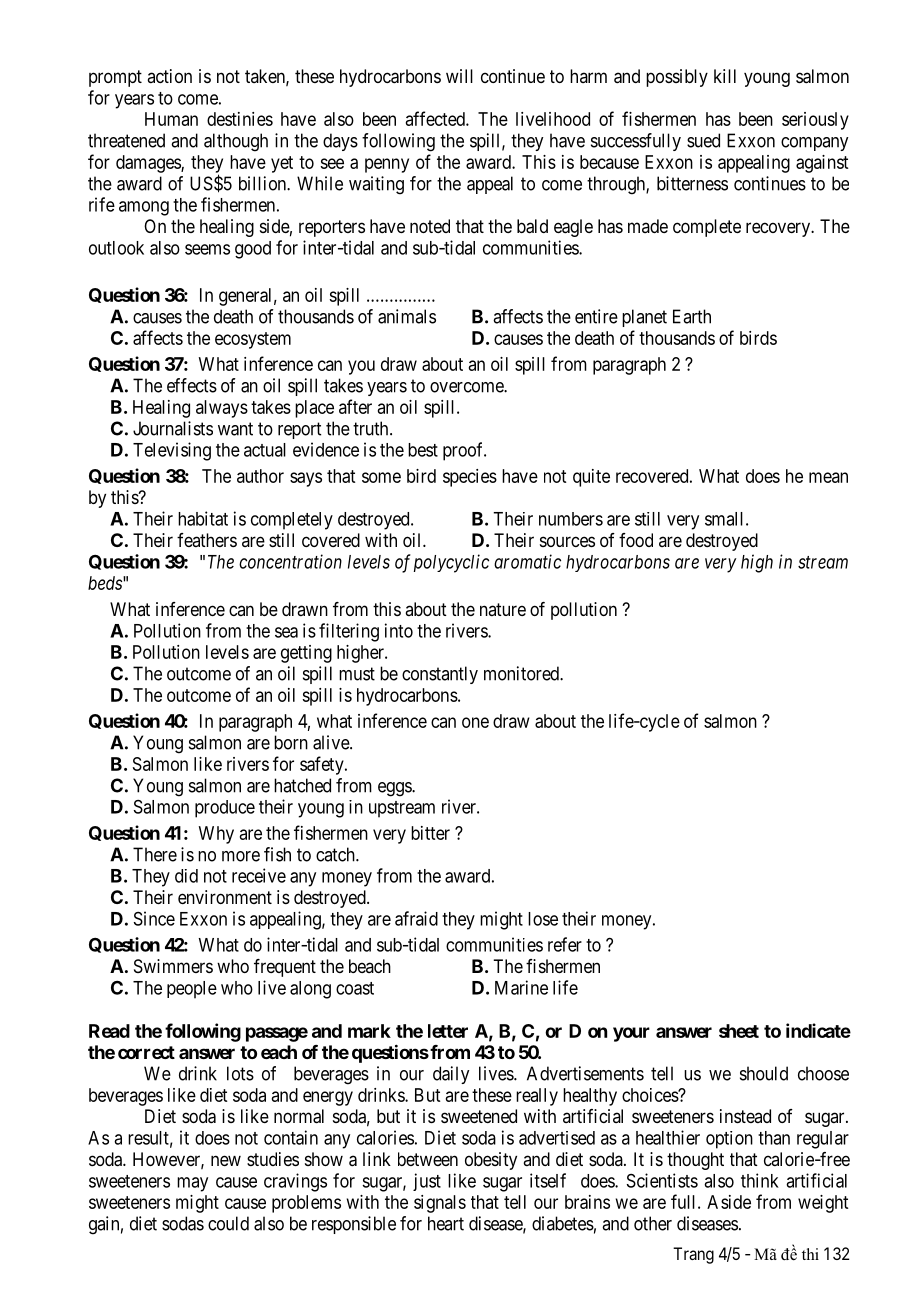  What do you see at coordinates (306, 654) in the screenshot?
I see `getting` at bounding box center [306, 654].
